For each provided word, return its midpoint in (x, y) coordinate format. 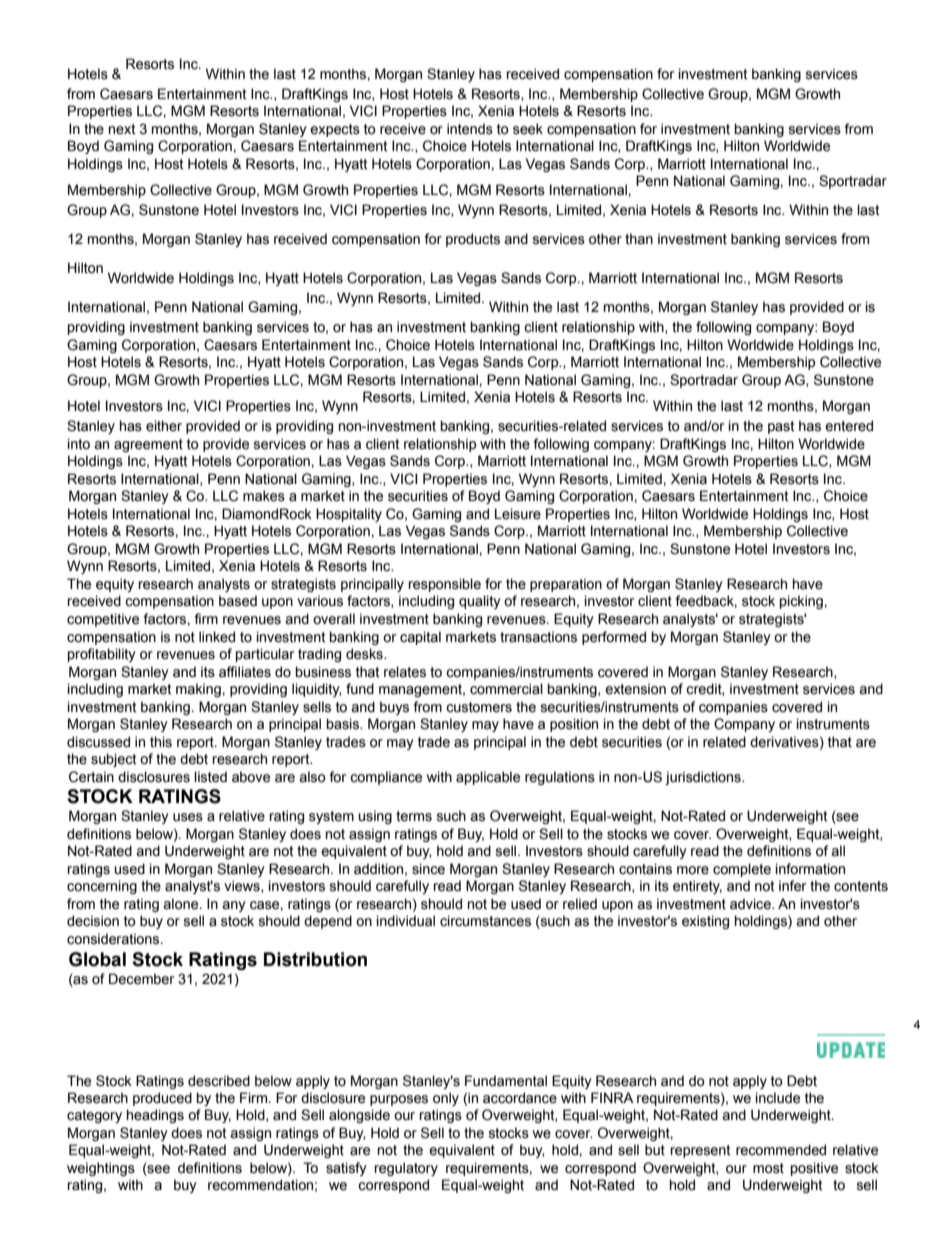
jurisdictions (704, 778)
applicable (488, 778)
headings (155, 1116)
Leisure (518, 514)
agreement (148, 445)
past (781, 427)
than (639, 239)
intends (470, 129)
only (446, 1099)
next (122, 129)
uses (188, 817)
